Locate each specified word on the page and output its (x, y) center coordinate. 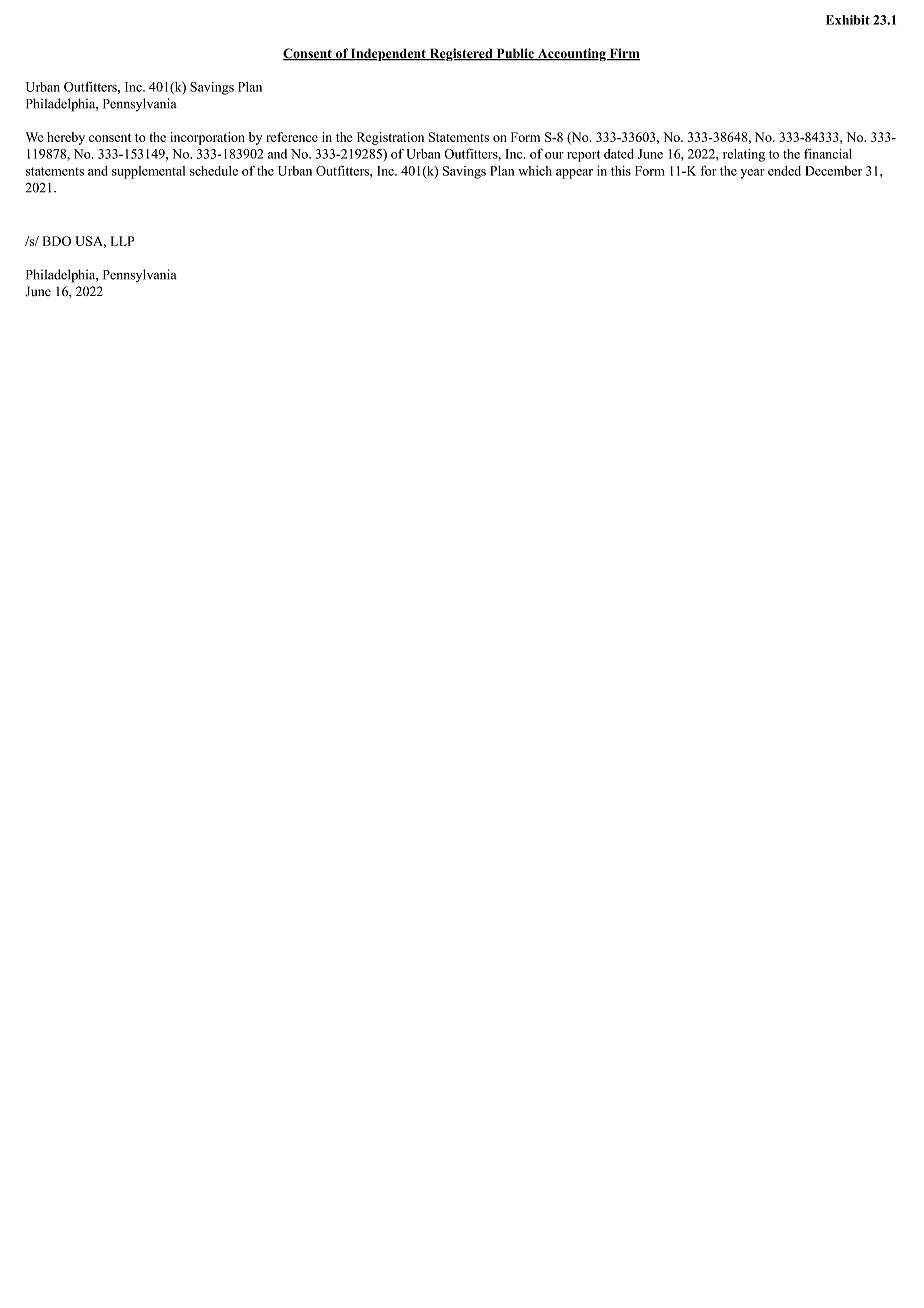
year (752, 174)
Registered (461, 54)
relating (744, 155)
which (535, 171)
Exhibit (848, 20)
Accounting (572, 54)
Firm (624, 54)
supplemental (148, 172)
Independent (388, 54)
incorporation (208, 138)
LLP (123, 241)
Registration (390, 138)
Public (515, 54)
